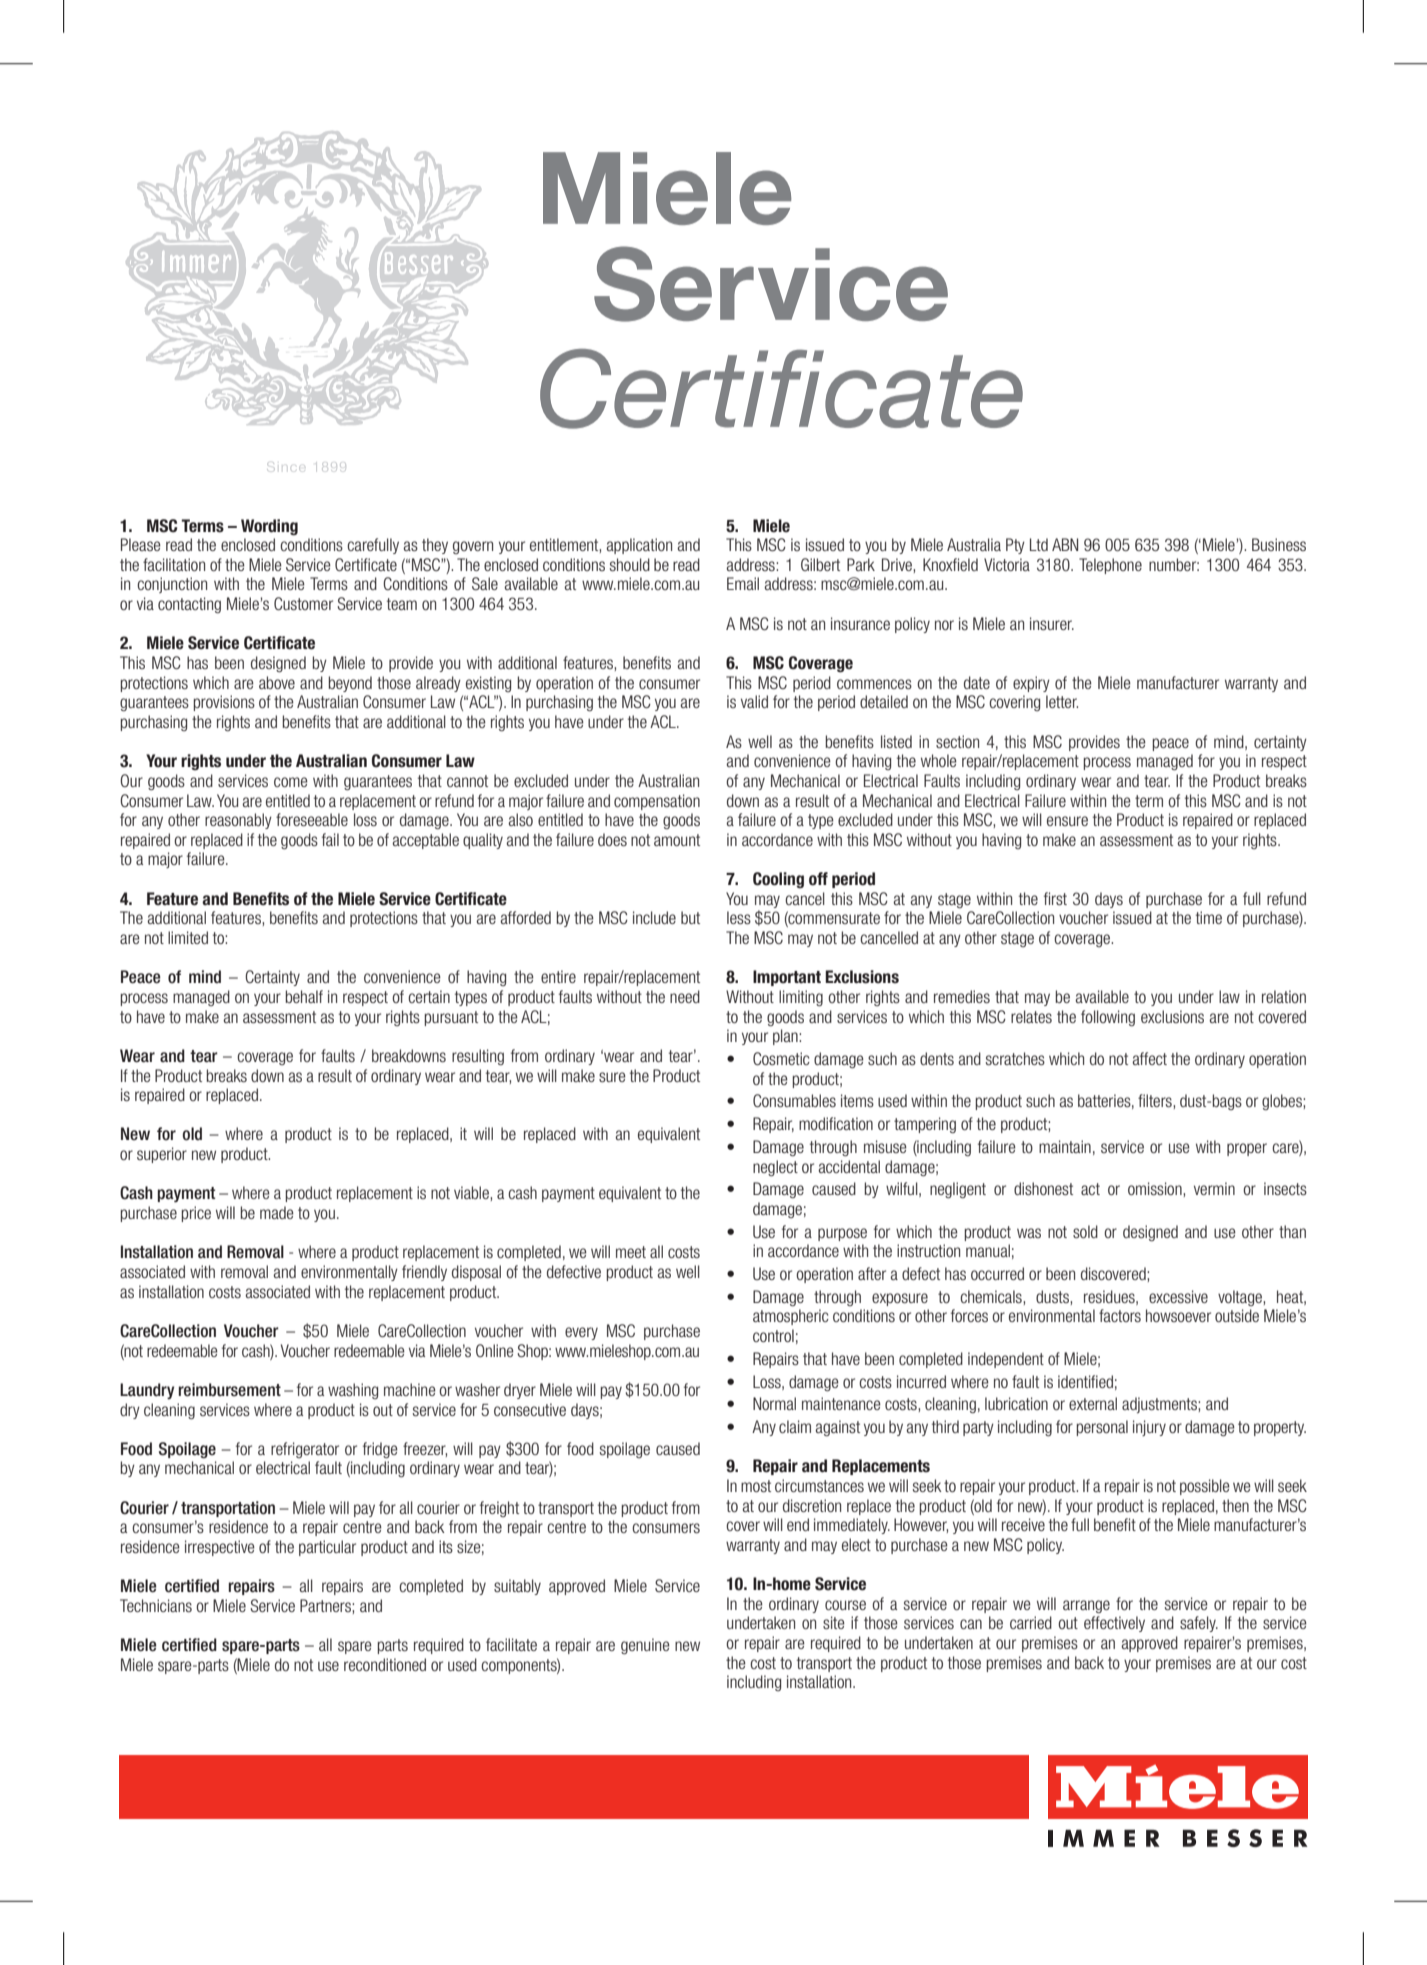 The image size is (1427, 1965). Describe the element at coordinates (743, 583) in the screenshot. I see `Email` at that location.
